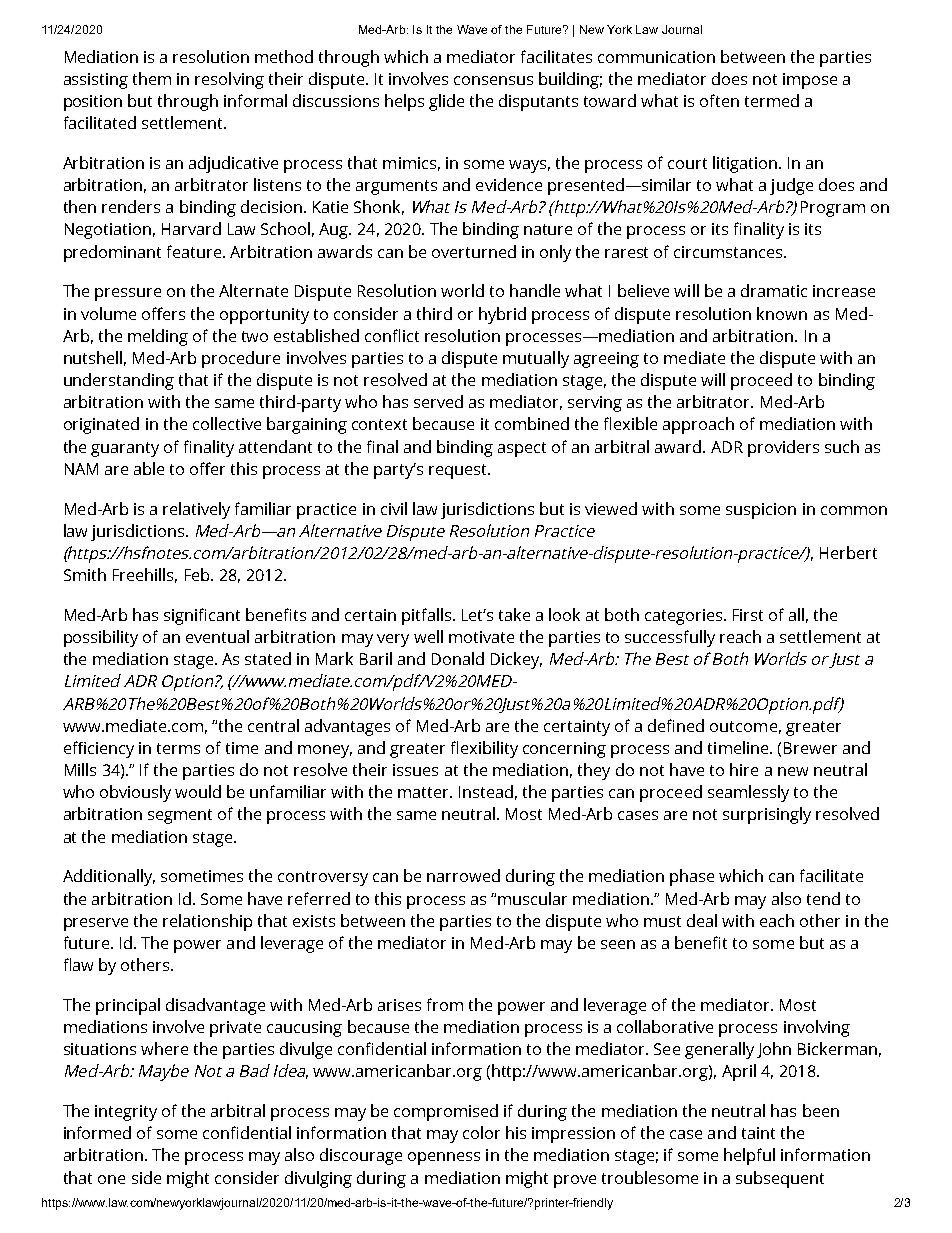 The width and height of the page is (952, 1233). Describe the element at coordinates (152, 78) in the page. I see `them` at that location.
